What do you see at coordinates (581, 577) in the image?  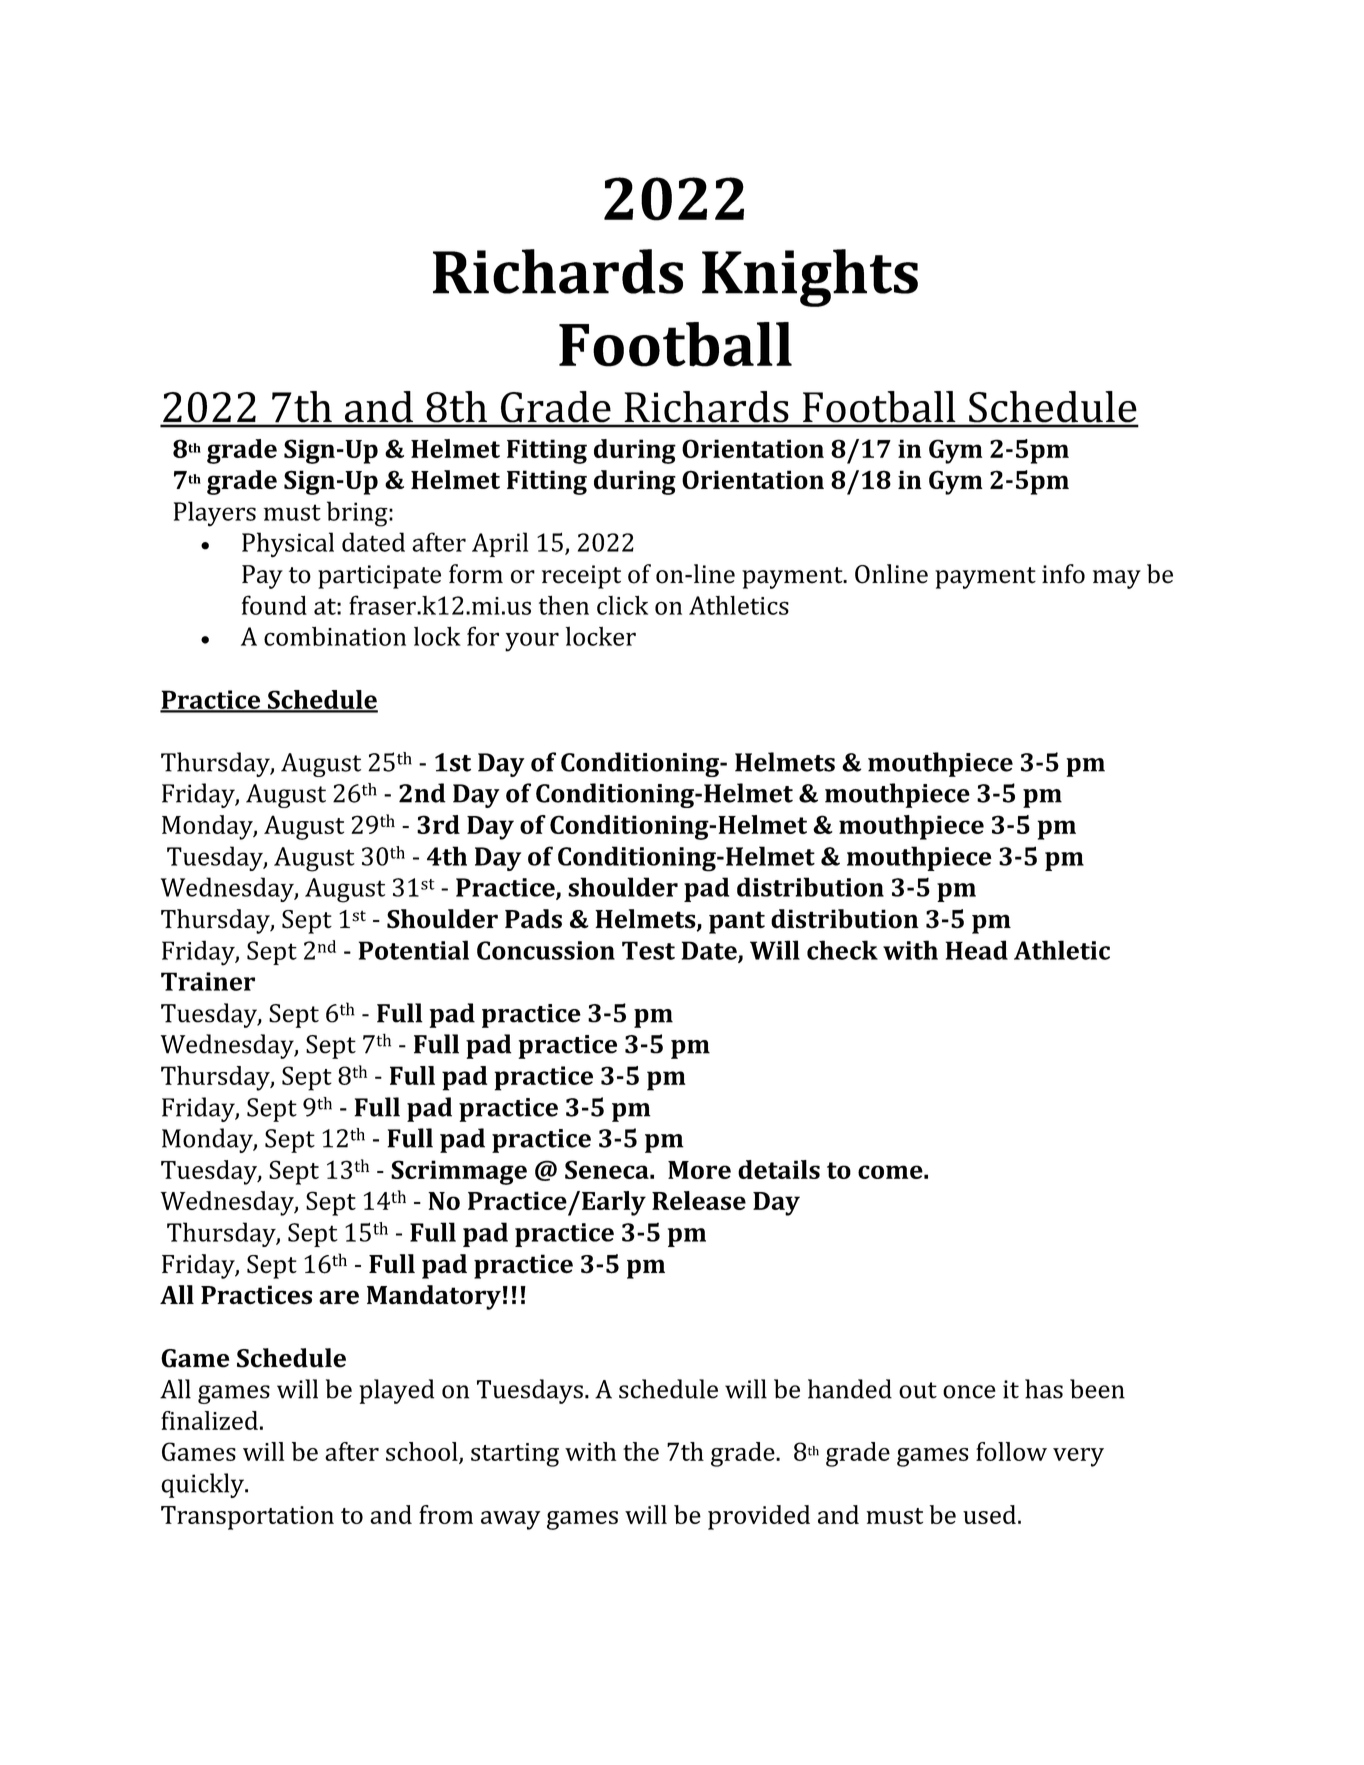 I see `receipt` at bounding box center [581, 577].
